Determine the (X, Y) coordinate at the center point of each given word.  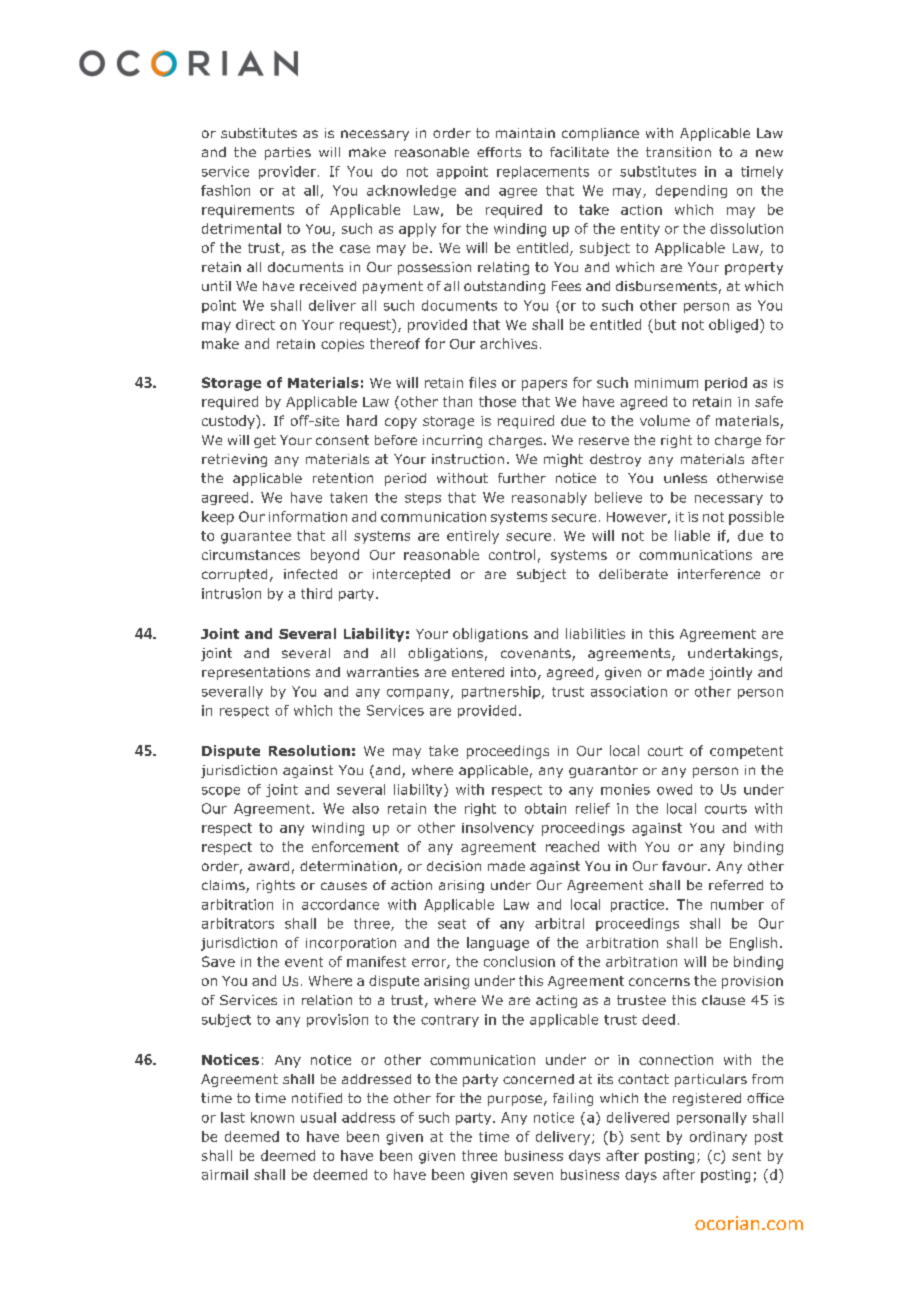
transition (678, 152)
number (737, 904)
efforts (499, 152)
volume (665, 420)
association (629, 691)
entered (478, 672)
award (268, 866)
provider (289, 172)
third (316, 593)
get (265, 441)
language (498, 944)
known (272, 1117)
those (497, 401)
